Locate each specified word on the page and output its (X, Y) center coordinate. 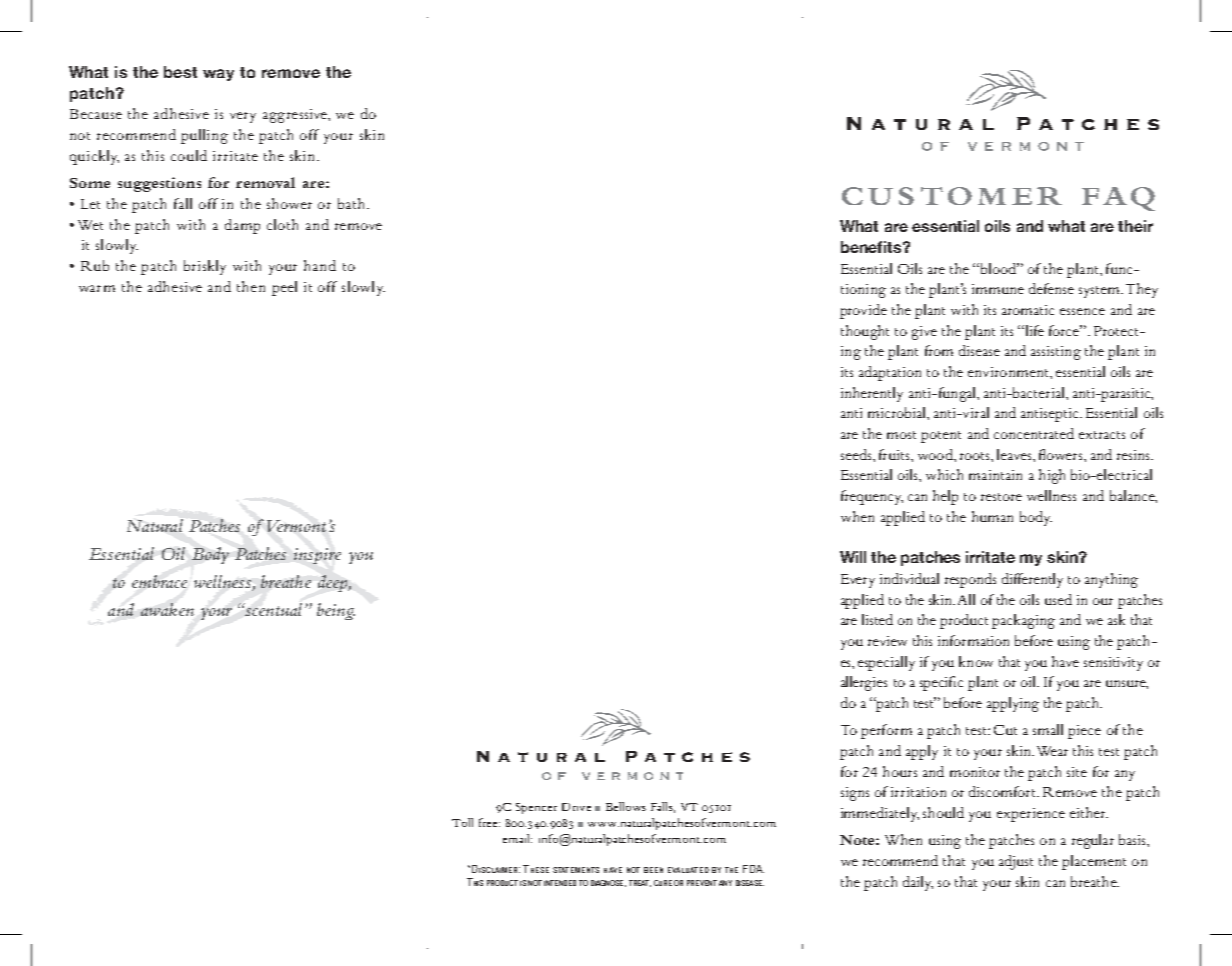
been (653, 870)
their (1135, 226)
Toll (462, 822)
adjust (1016, 862)
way (218, 75)
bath (353, 203)
